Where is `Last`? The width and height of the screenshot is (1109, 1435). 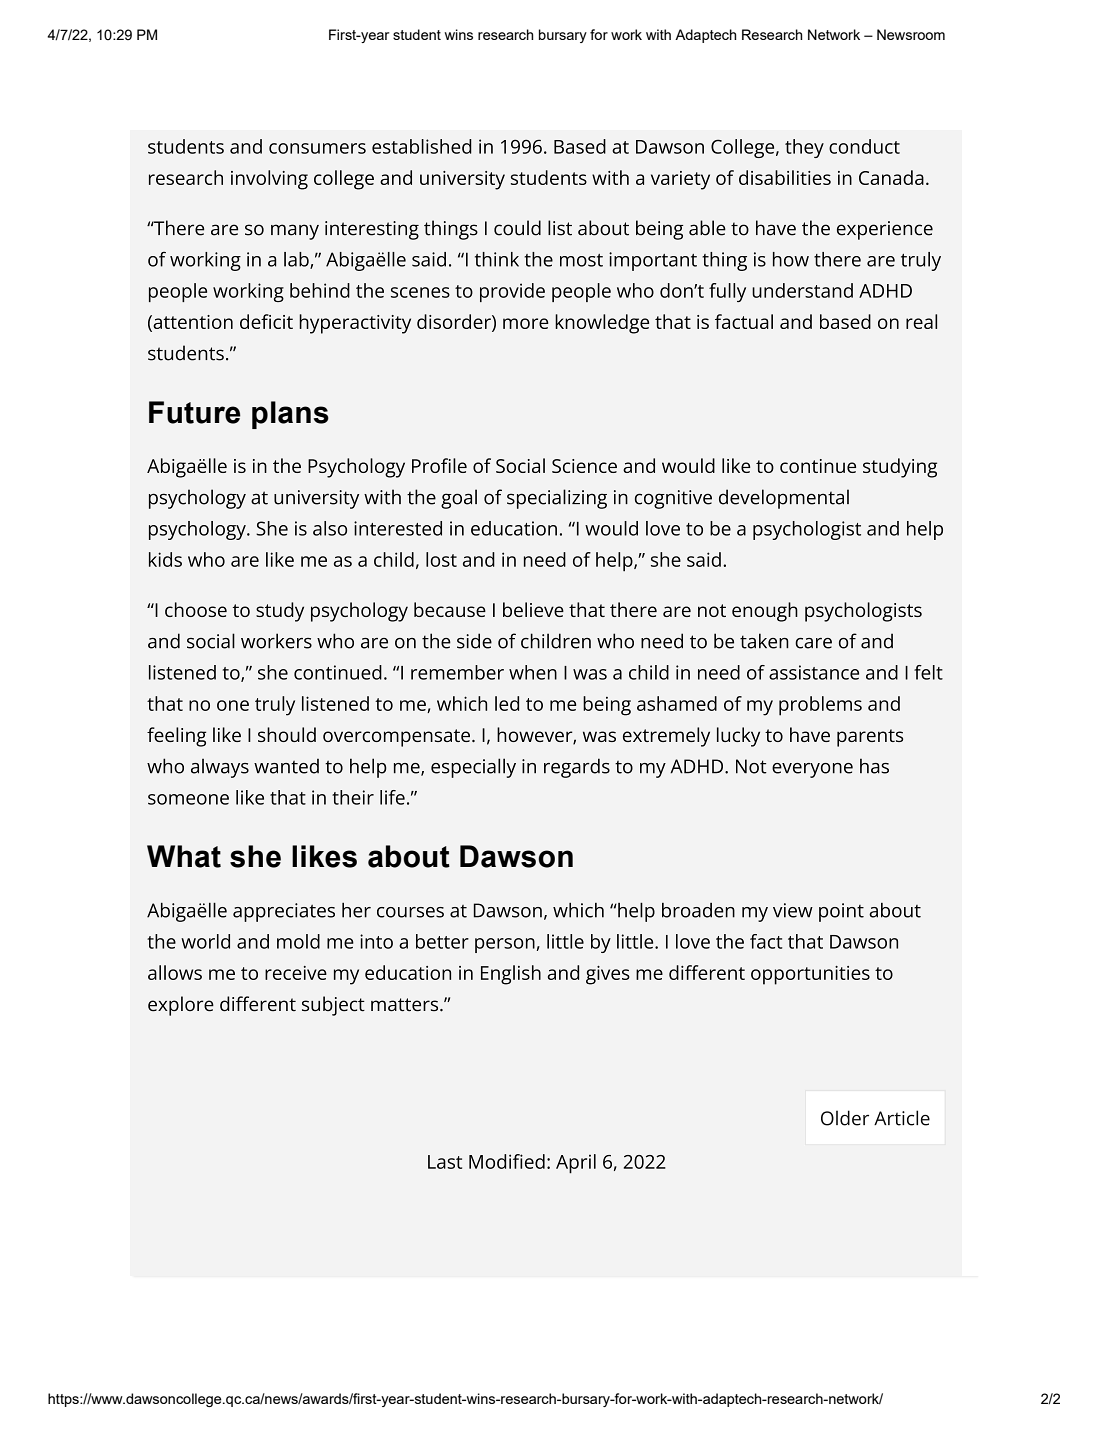 Last is located at coordinates (445, 1162).
